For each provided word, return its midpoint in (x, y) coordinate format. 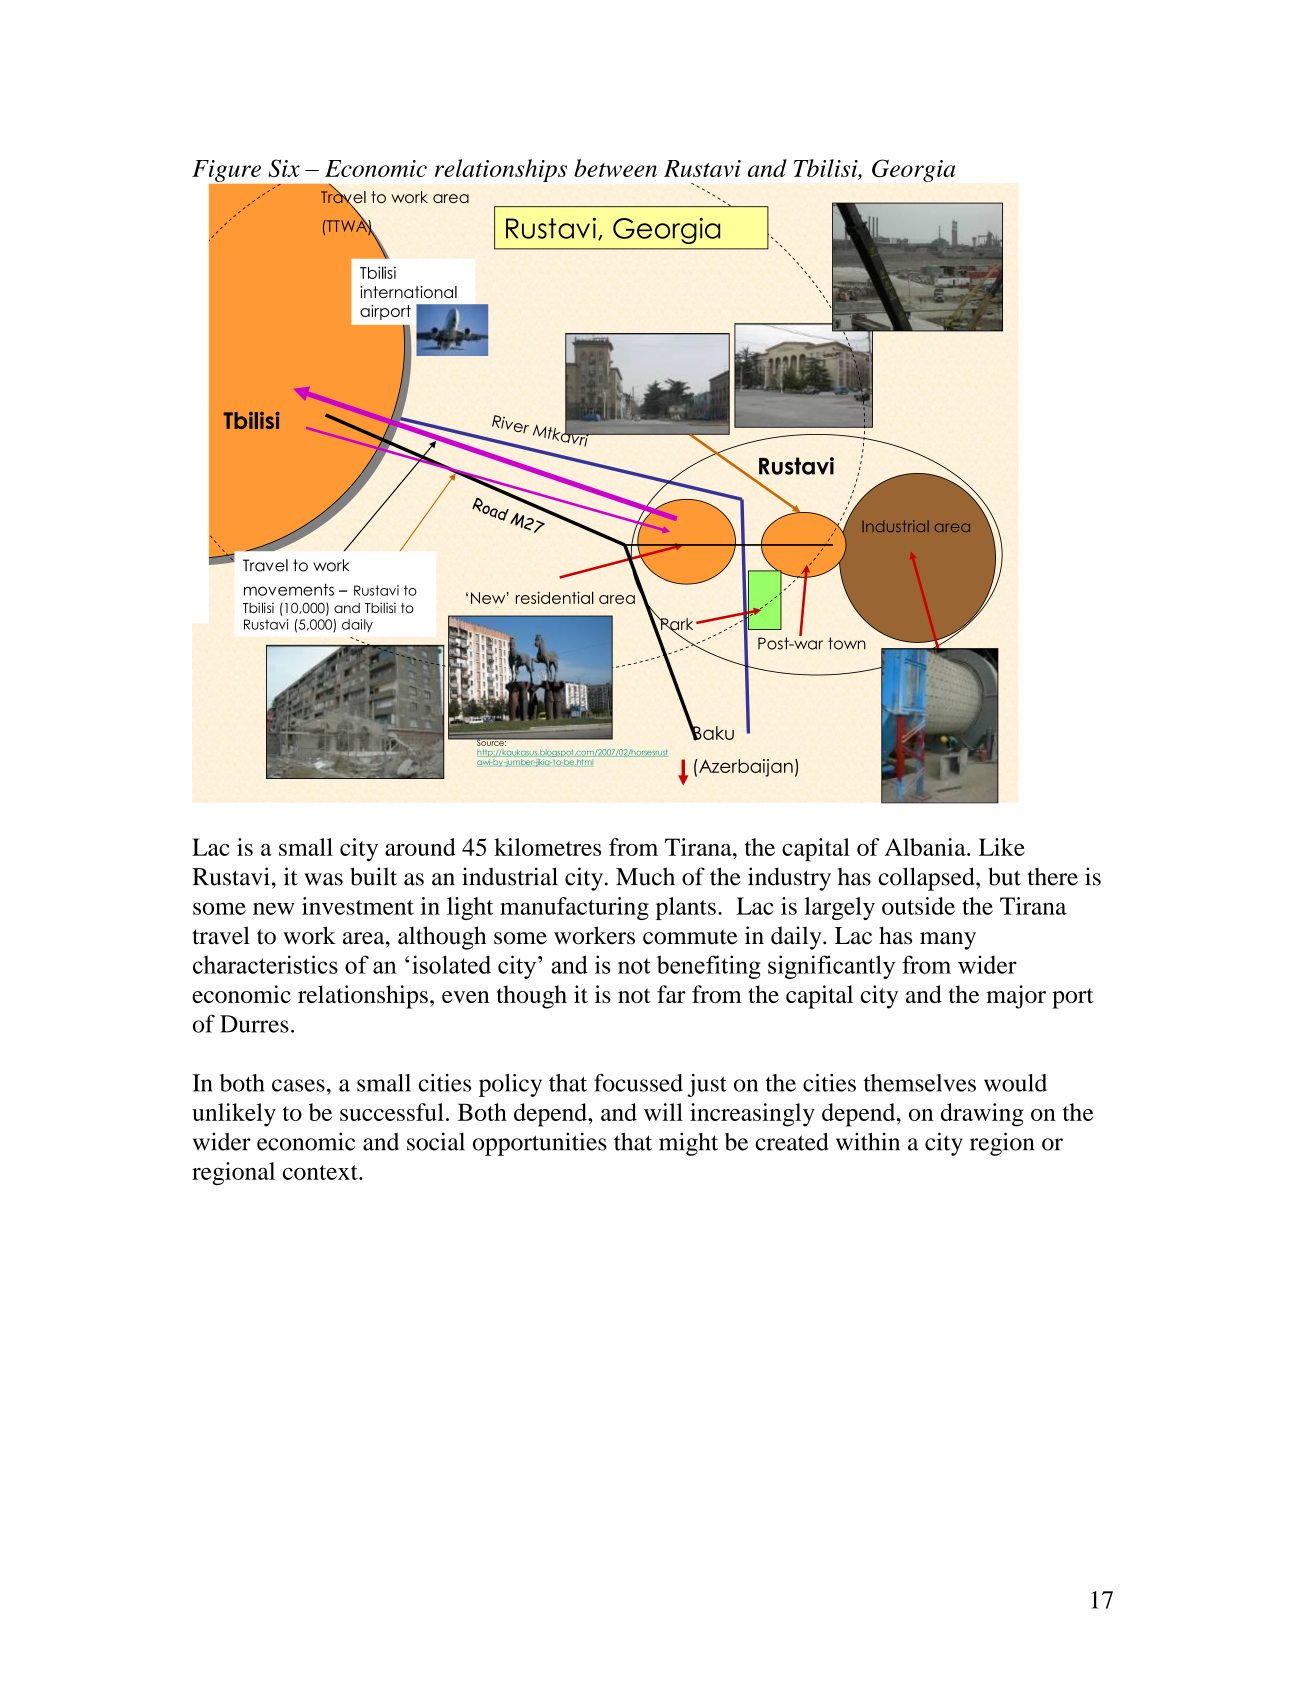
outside (918, 906)
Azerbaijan (745, 768)
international (408, 292)
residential (555, 597)
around (420, 847)
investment (358, 906)
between (615, 168)
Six (284, 168)
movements (289, 590)
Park (676, 625)
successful (392, 1112)
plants (686, 908)
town (847, 643)
